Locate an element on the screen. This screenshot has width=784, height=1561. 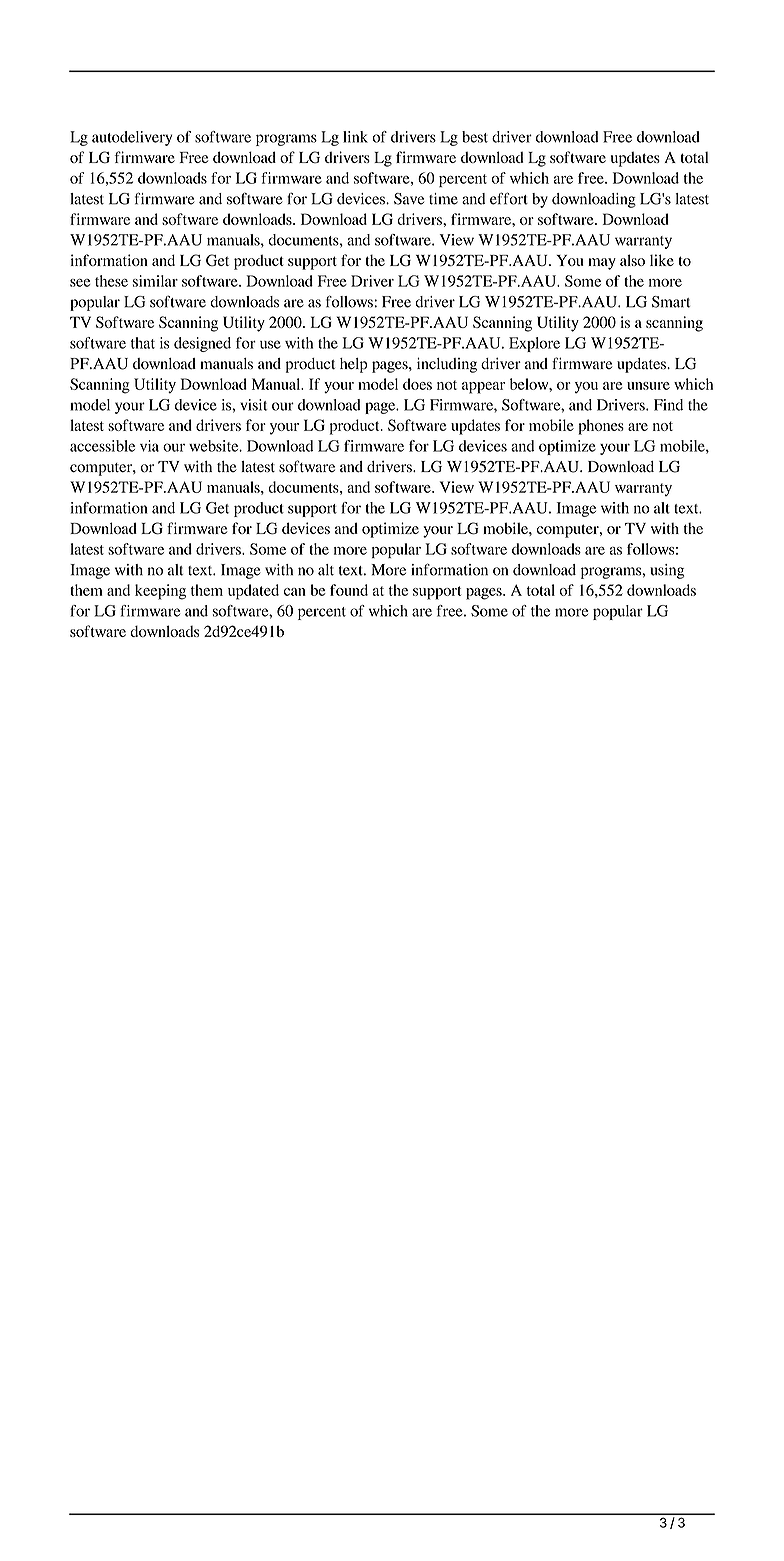
help is located at coordinates (354, 365).
